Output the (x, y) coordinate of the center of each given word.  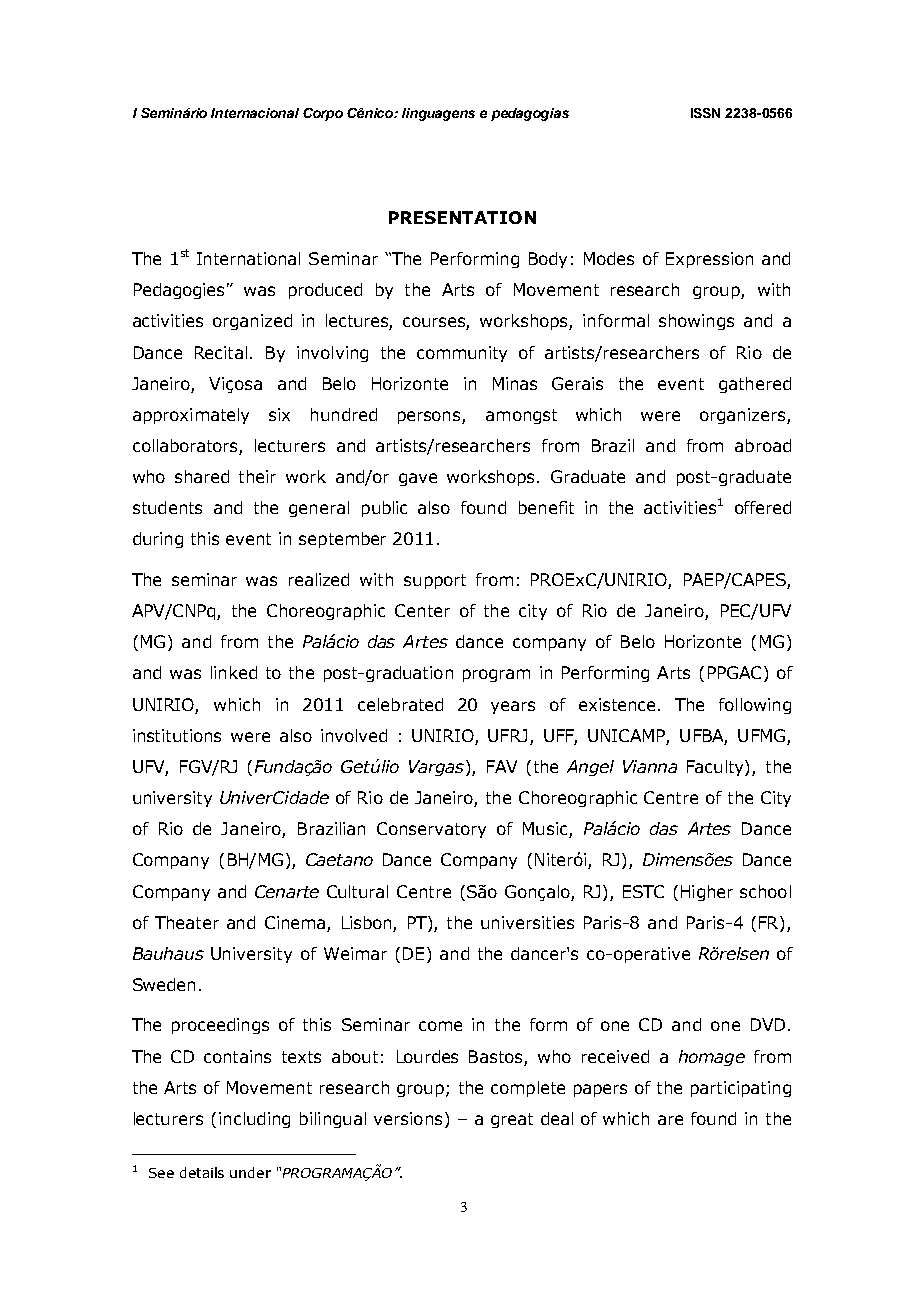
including (254, 1120)
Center (422, 610)
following (755, 706)
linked (234, 672)
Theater (187, 922)
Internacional (255, 113)
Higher (707, 893)
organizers (744, 416)
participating (741, 1089)
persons (430, 417)
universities (527, 922)
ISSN (705, 113)
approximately (191, 416)
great (512, 1120)
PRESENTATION (462, 217)
